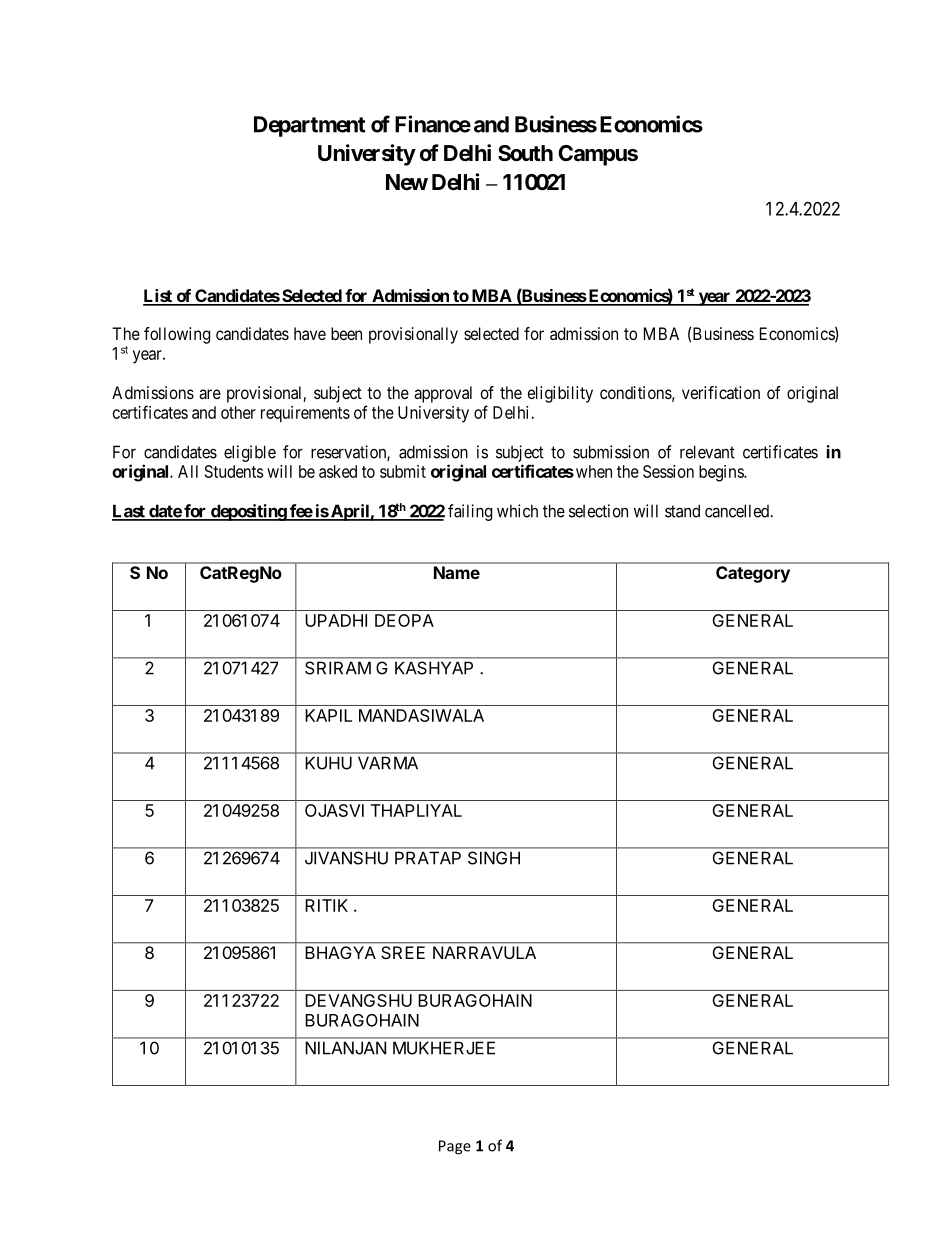 The image size is (952, 1233). Describe the element at coordinates (494, 858) in the screenshot. I see `SINGH` at that location.
